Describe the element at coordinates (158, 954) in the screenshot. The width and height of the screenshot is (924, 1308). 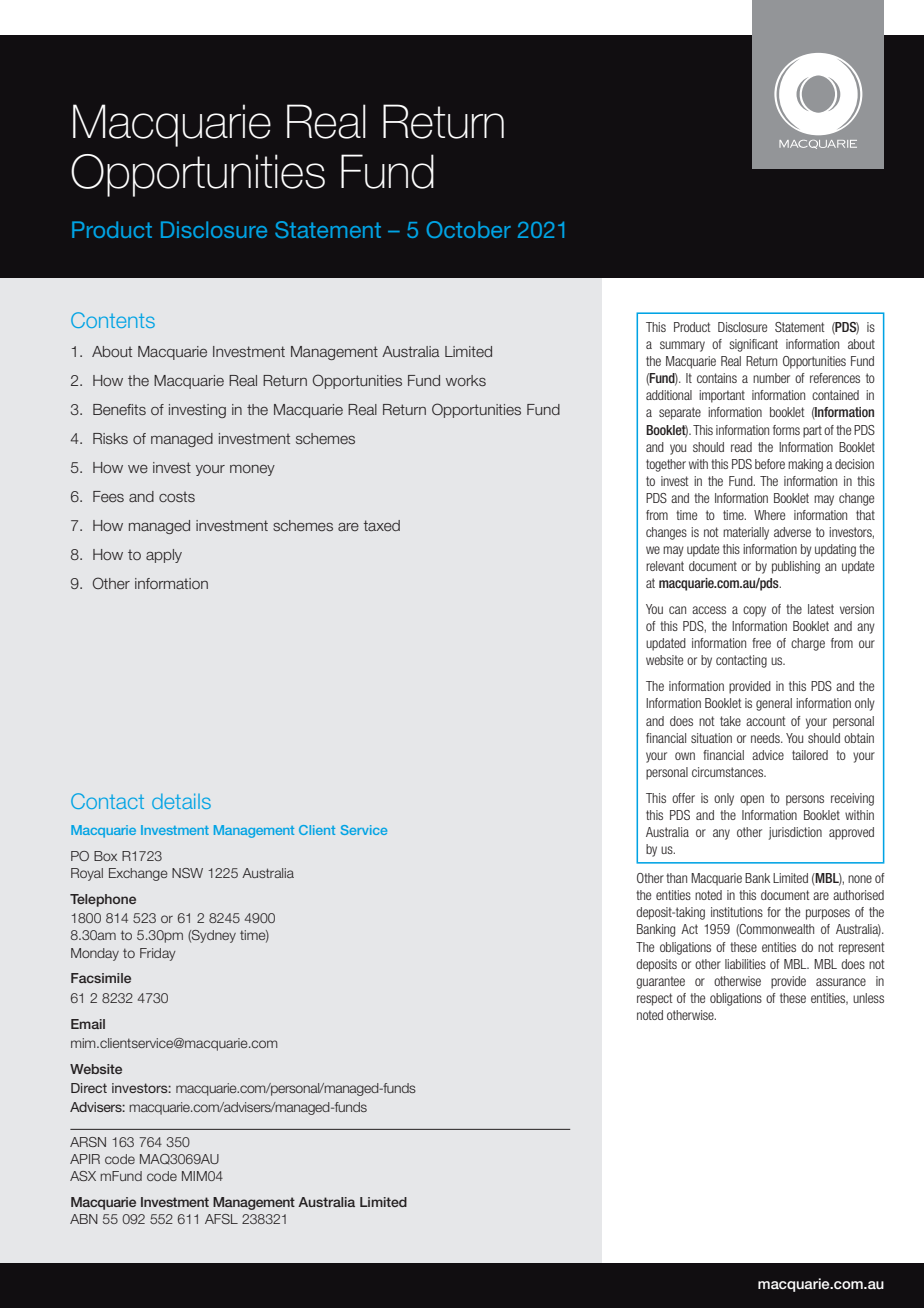
I see `Friday` at that location.
